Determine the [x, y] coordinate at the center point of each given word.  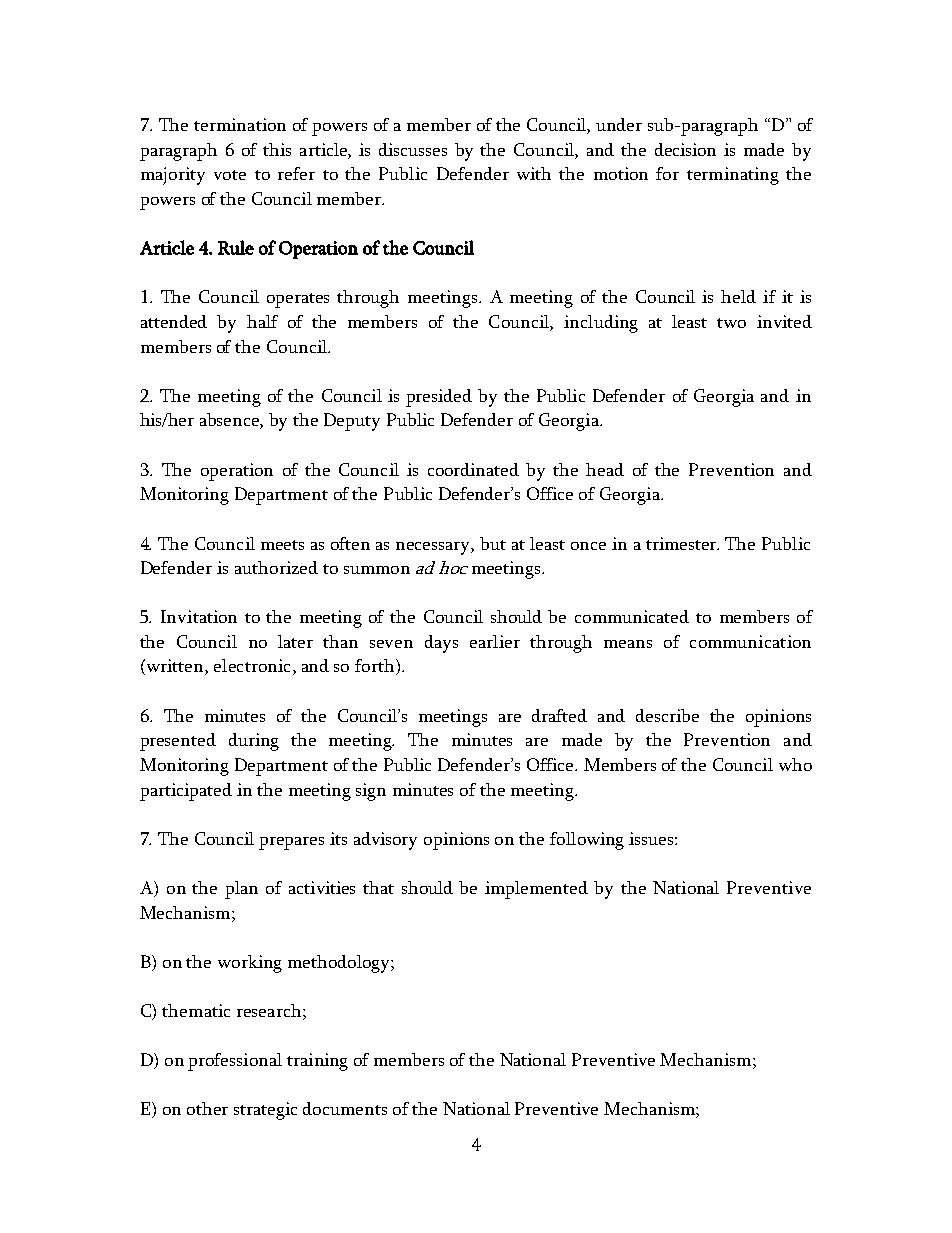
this [277, 149]
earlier [495, 641]
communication [750, 641]
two [731, 323]
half [262, 321]
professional [235, 1062]
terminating [733, 176]
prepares [291, 843]
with [534, 173]
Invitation [199, 616]
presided [439, 398]
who [795, 764]
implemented [536, 890]
